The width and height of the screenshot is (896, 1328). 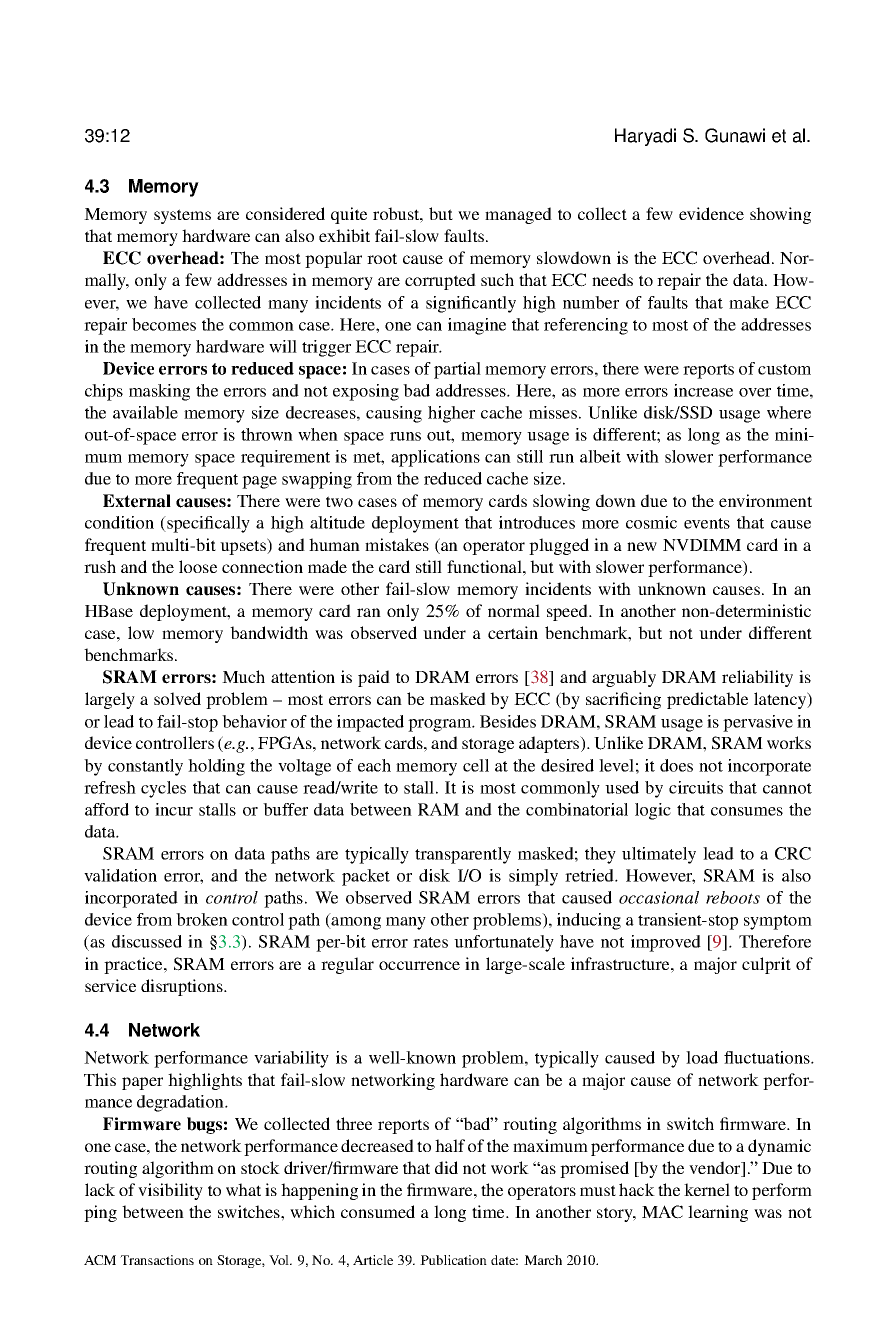 I want to click on evidence, so click(x=711, y=213).
